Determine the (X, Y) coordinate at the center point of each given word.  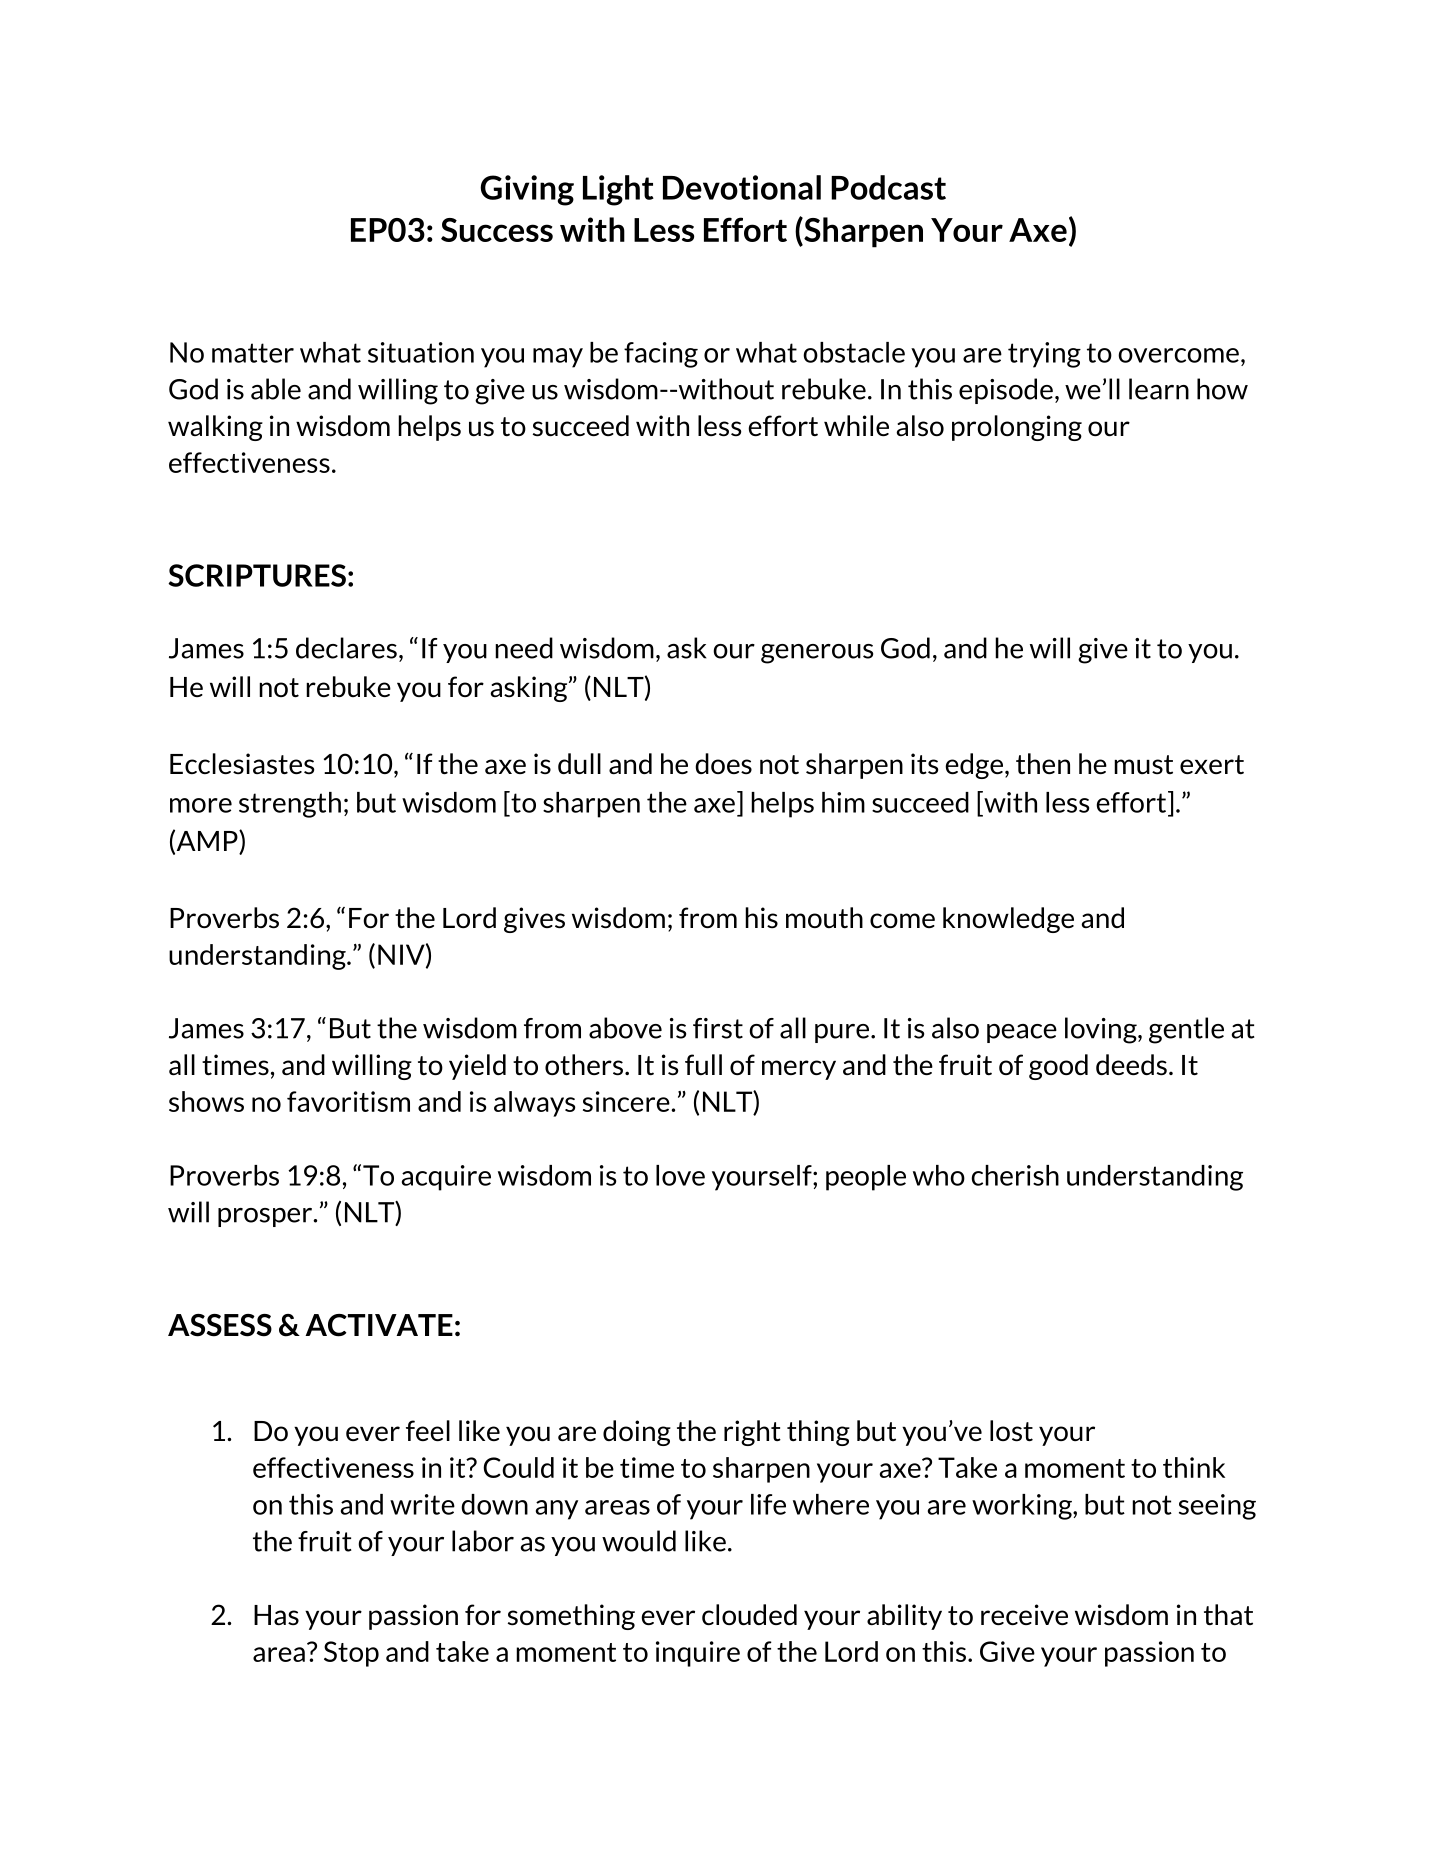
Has (276, 1615)
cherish (1015, 1175)
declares (346, 648)
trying (1044, 355)
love (680, 1175)
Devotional (742, 187)
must (1143, 764)
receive (1024, 1614)
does (723, 763)
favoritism (348, 1101)
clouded (749, 1615)
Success (497, 230)
